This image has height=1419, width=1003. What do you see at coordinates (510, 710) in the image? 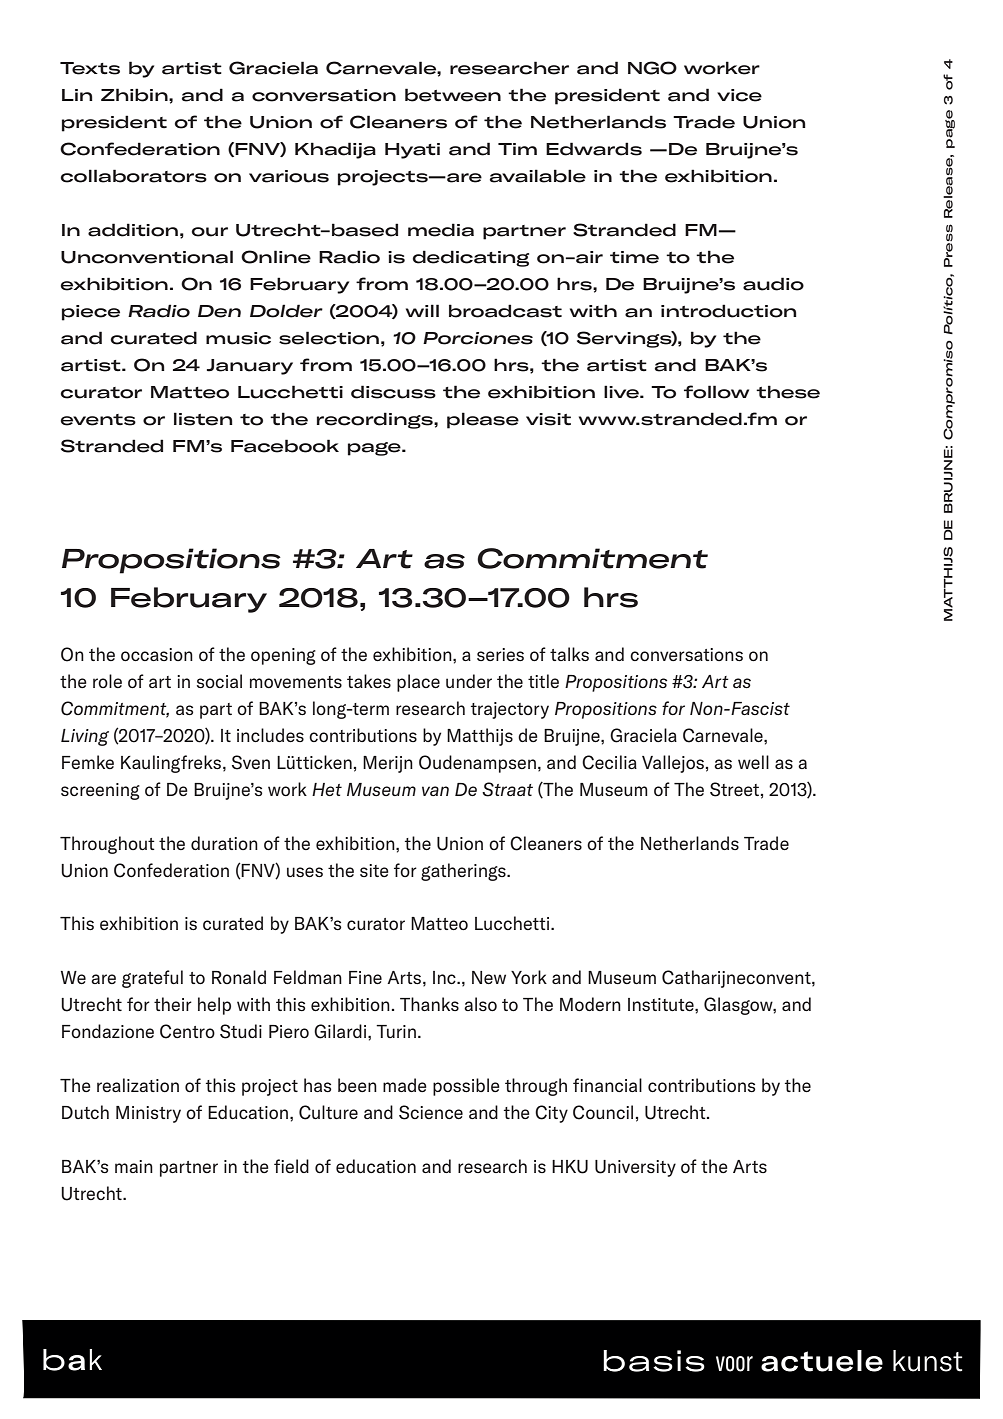
I see `trajectory` at bounding box center [510, 710].
